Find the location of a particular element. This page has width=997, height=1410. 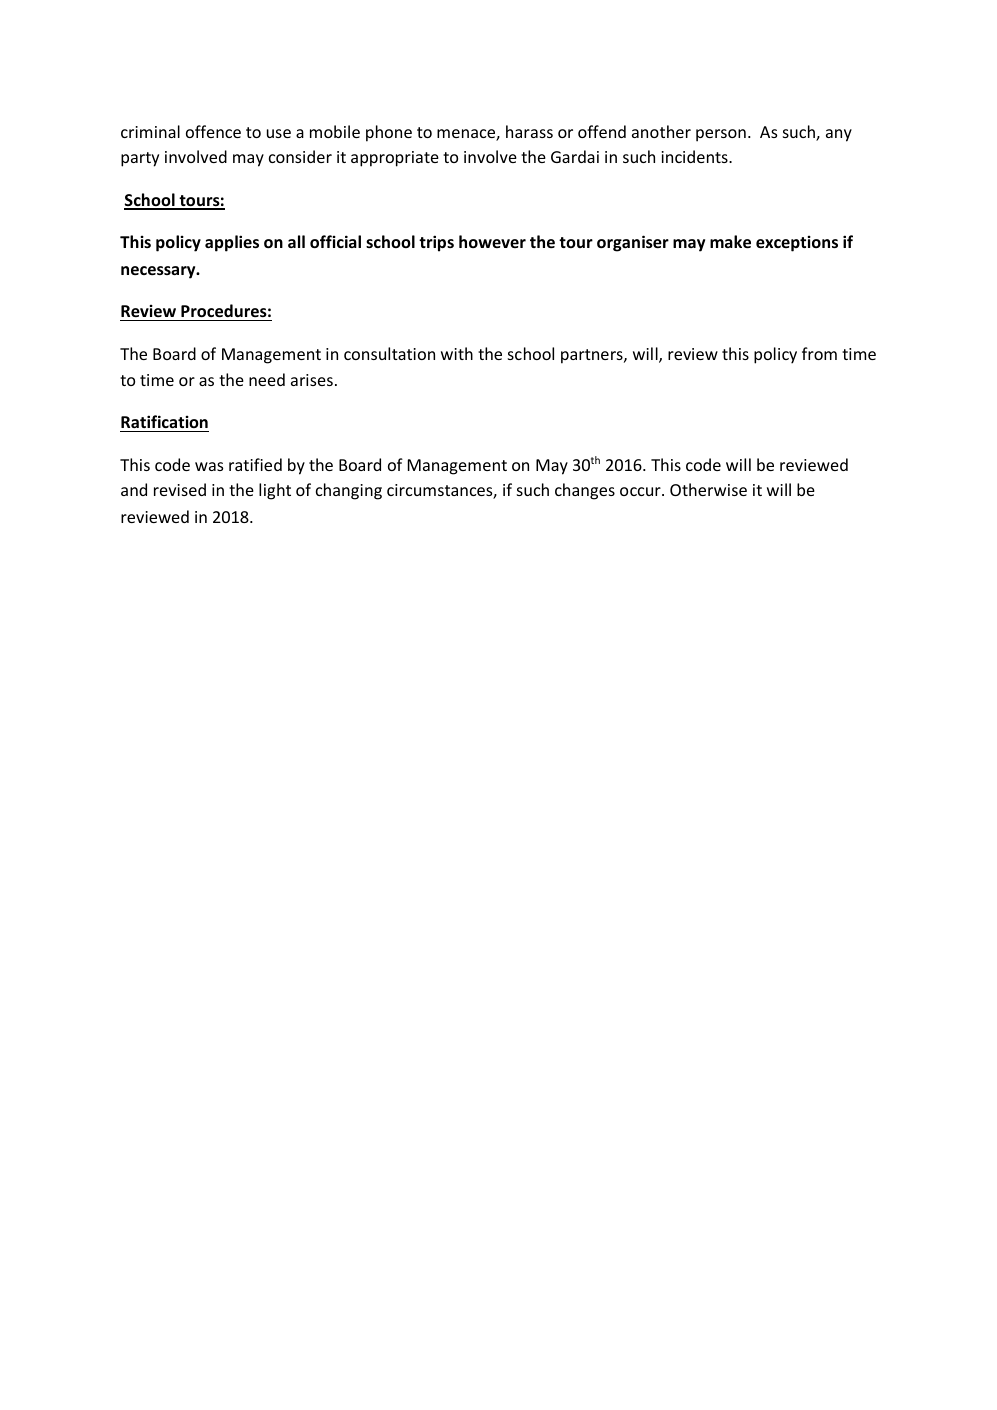

applies is located at coordinates (232, 243).
